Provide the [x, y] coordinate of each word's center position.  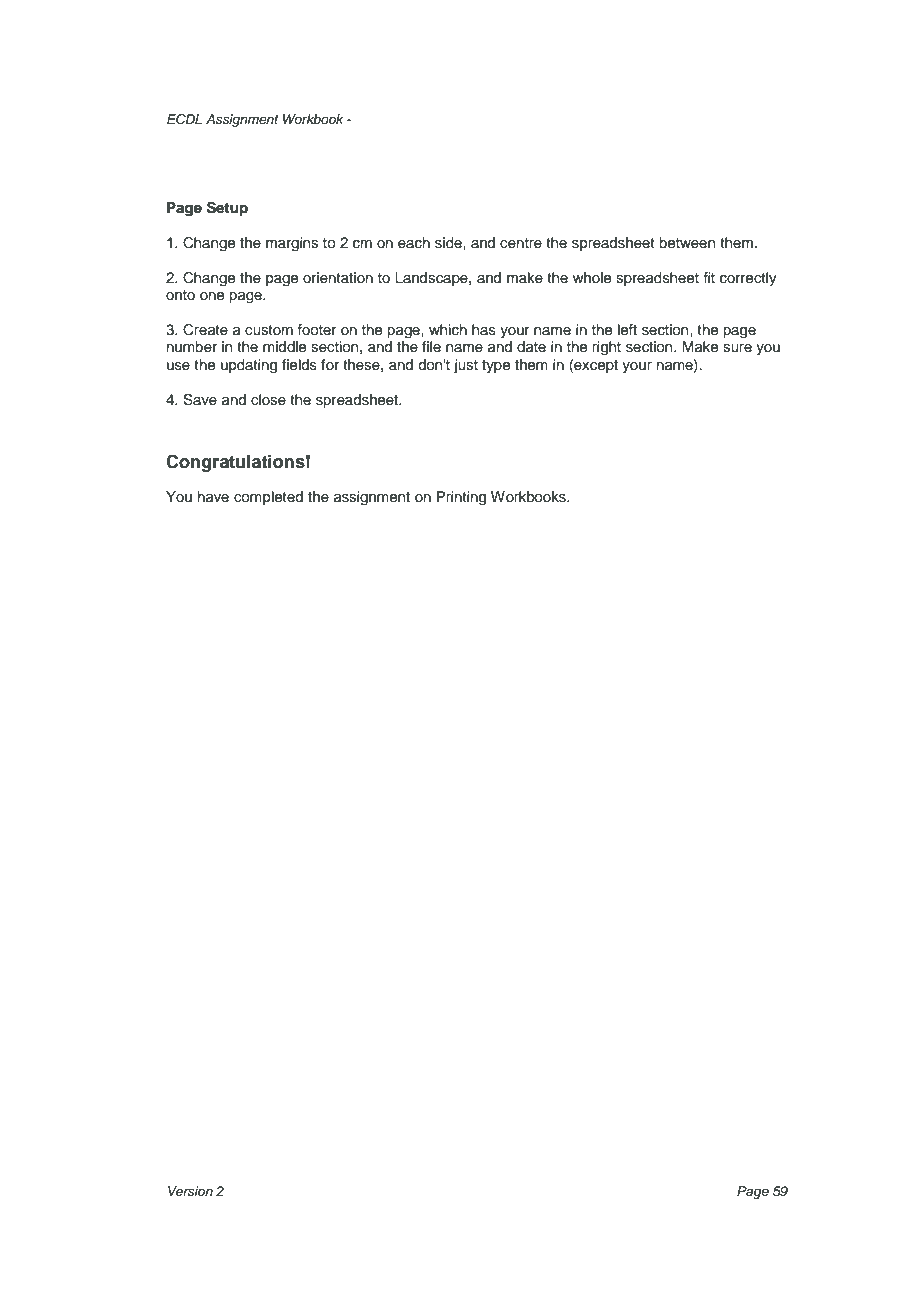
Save [200, 400]
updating [249, 366]
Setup [227, 209]
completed [268, 498]
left [627, 330]
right [606, 348]
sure [737, 348]
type [496, 366]
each [414, 243]
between [687, 243]
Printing [461, 498]
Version [190, 1191]
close [268, 400]
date [531, 347]
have [213, 497]
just [466, 366]
